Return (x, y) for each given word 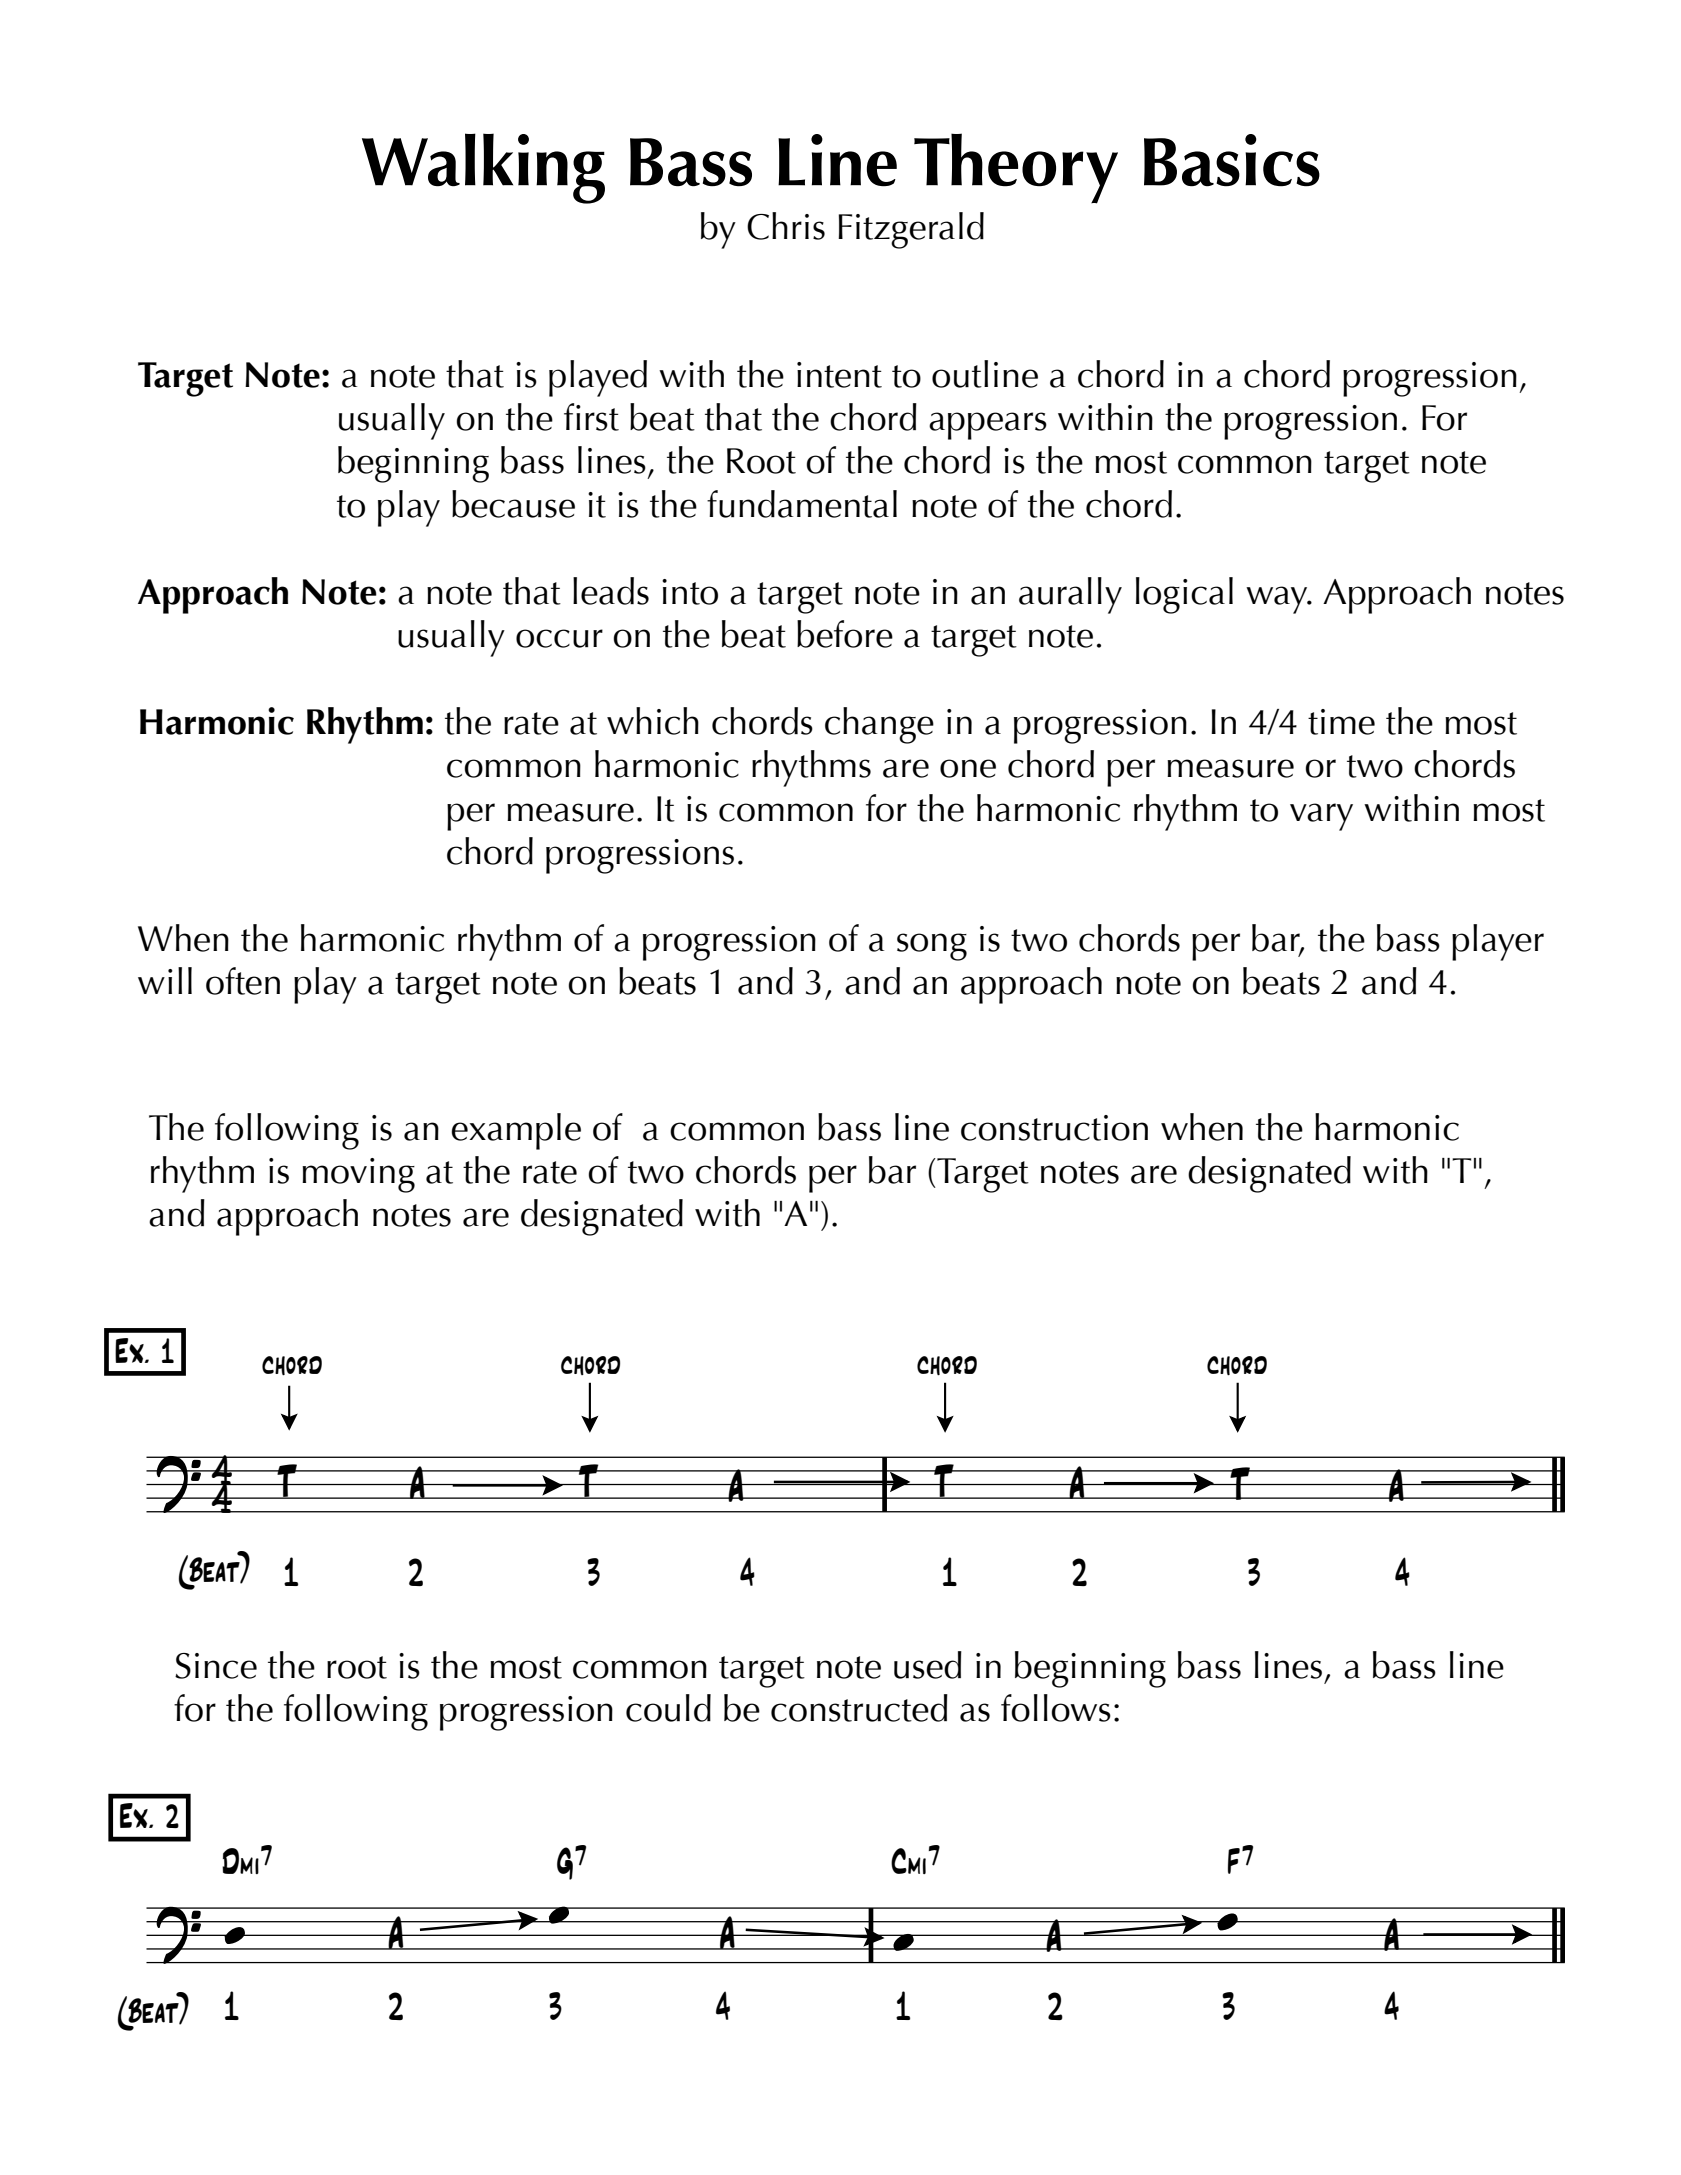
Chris (786, 226)
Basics (1232, 160)
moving (358, 1175)
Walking (483, 168)
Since (216, 1666)
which (653, 721)
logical (1184, 595)
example (516, 1131)
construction (1054, 1128)
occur (559, 638)
